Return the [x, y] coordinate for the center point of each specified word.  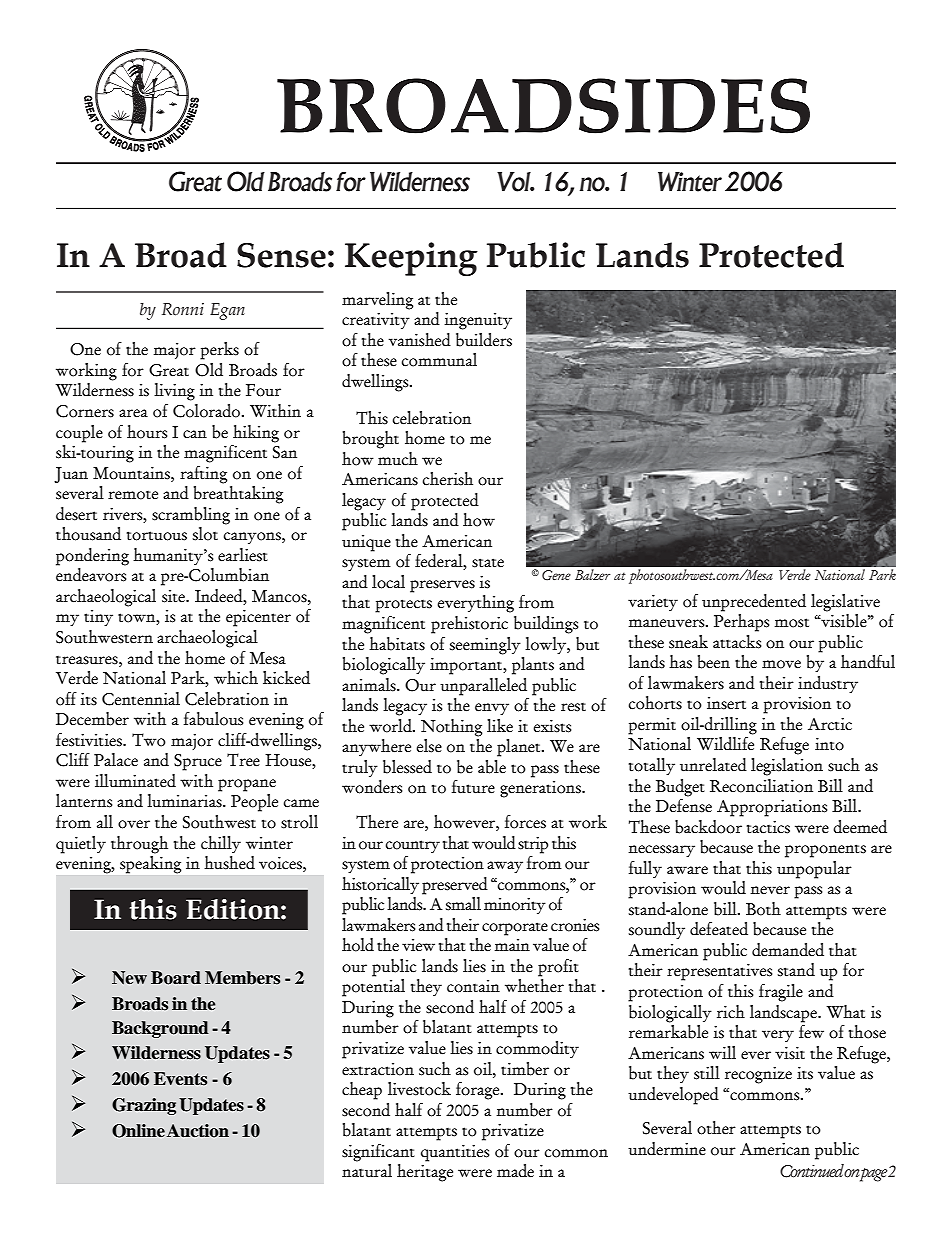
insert [726, 703]
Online [138, 1131]
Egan [227, 311]
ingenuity [478, 321]
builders [484, 340]
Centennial [141, 699]
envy [492, 709]
